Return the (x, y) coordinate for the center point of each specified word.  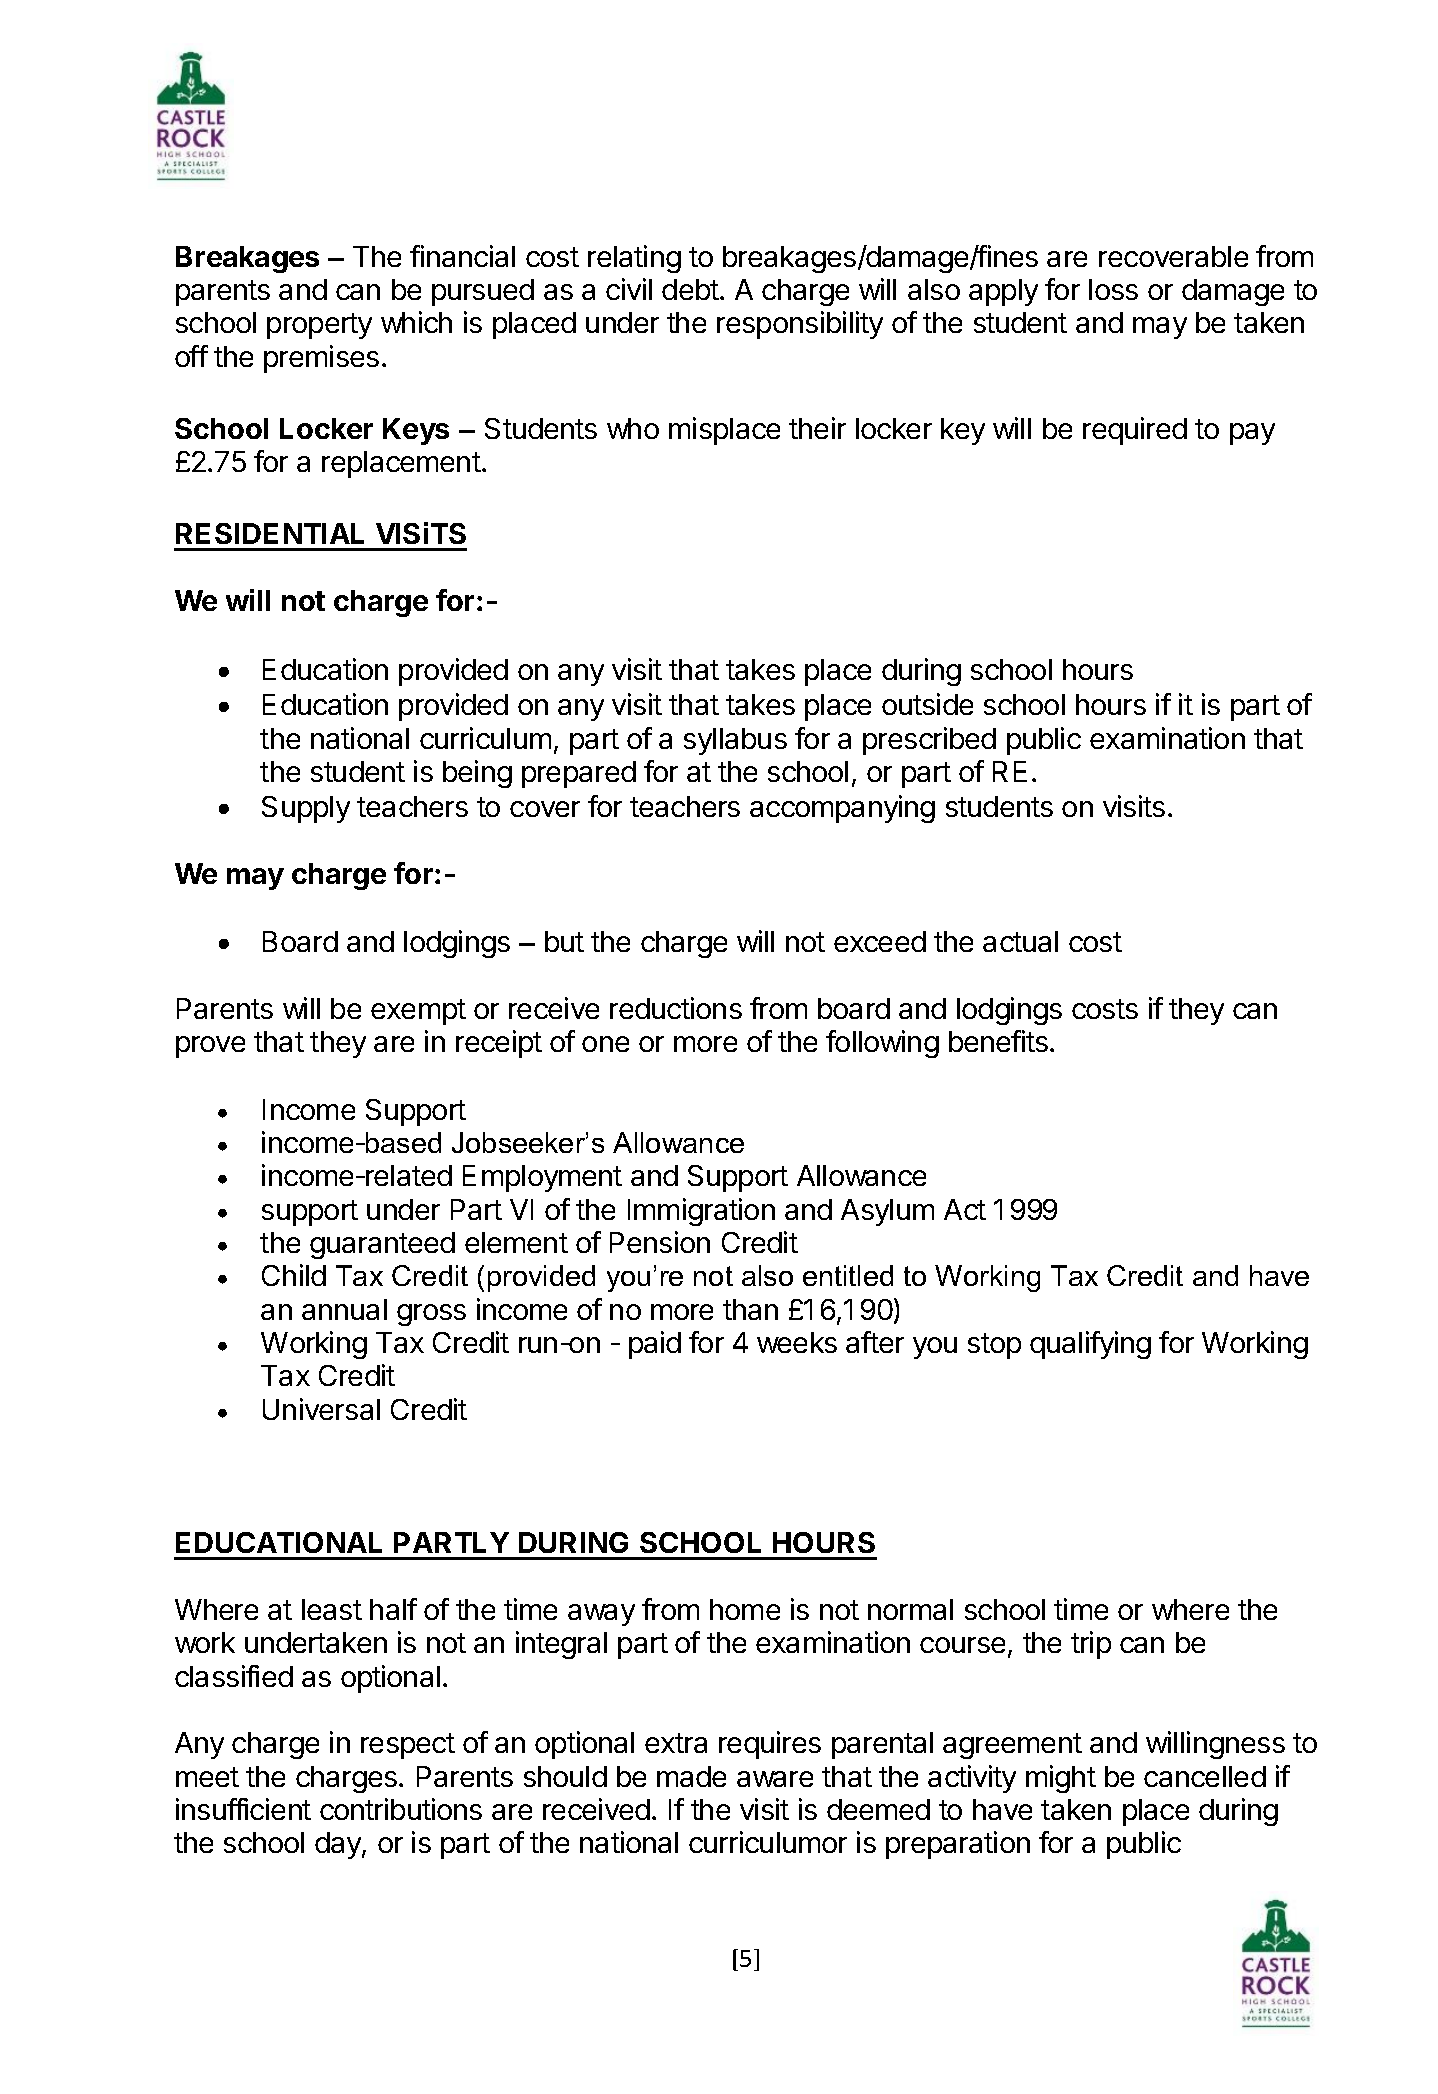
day (339, 1845)
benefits (998, 1041)
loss (1113, 289)
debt (690, 289)
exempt (418, 1012)
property (319, 326)
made (691, 1776)
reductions (676, 1008)
